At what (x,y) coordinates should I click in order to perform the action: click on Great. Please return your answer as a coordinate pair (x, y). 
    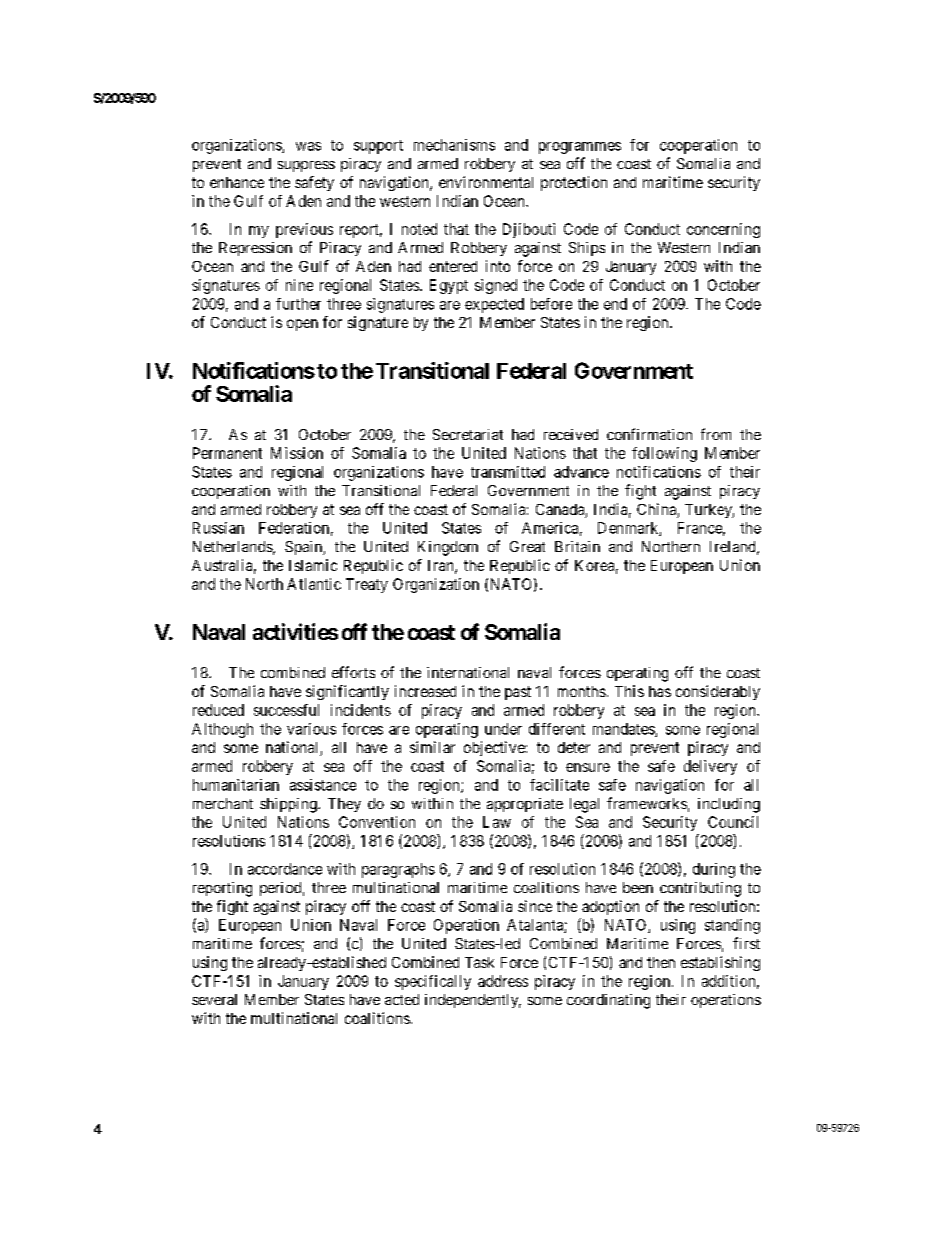
    Looking at the image, I should click on (527, 546).
